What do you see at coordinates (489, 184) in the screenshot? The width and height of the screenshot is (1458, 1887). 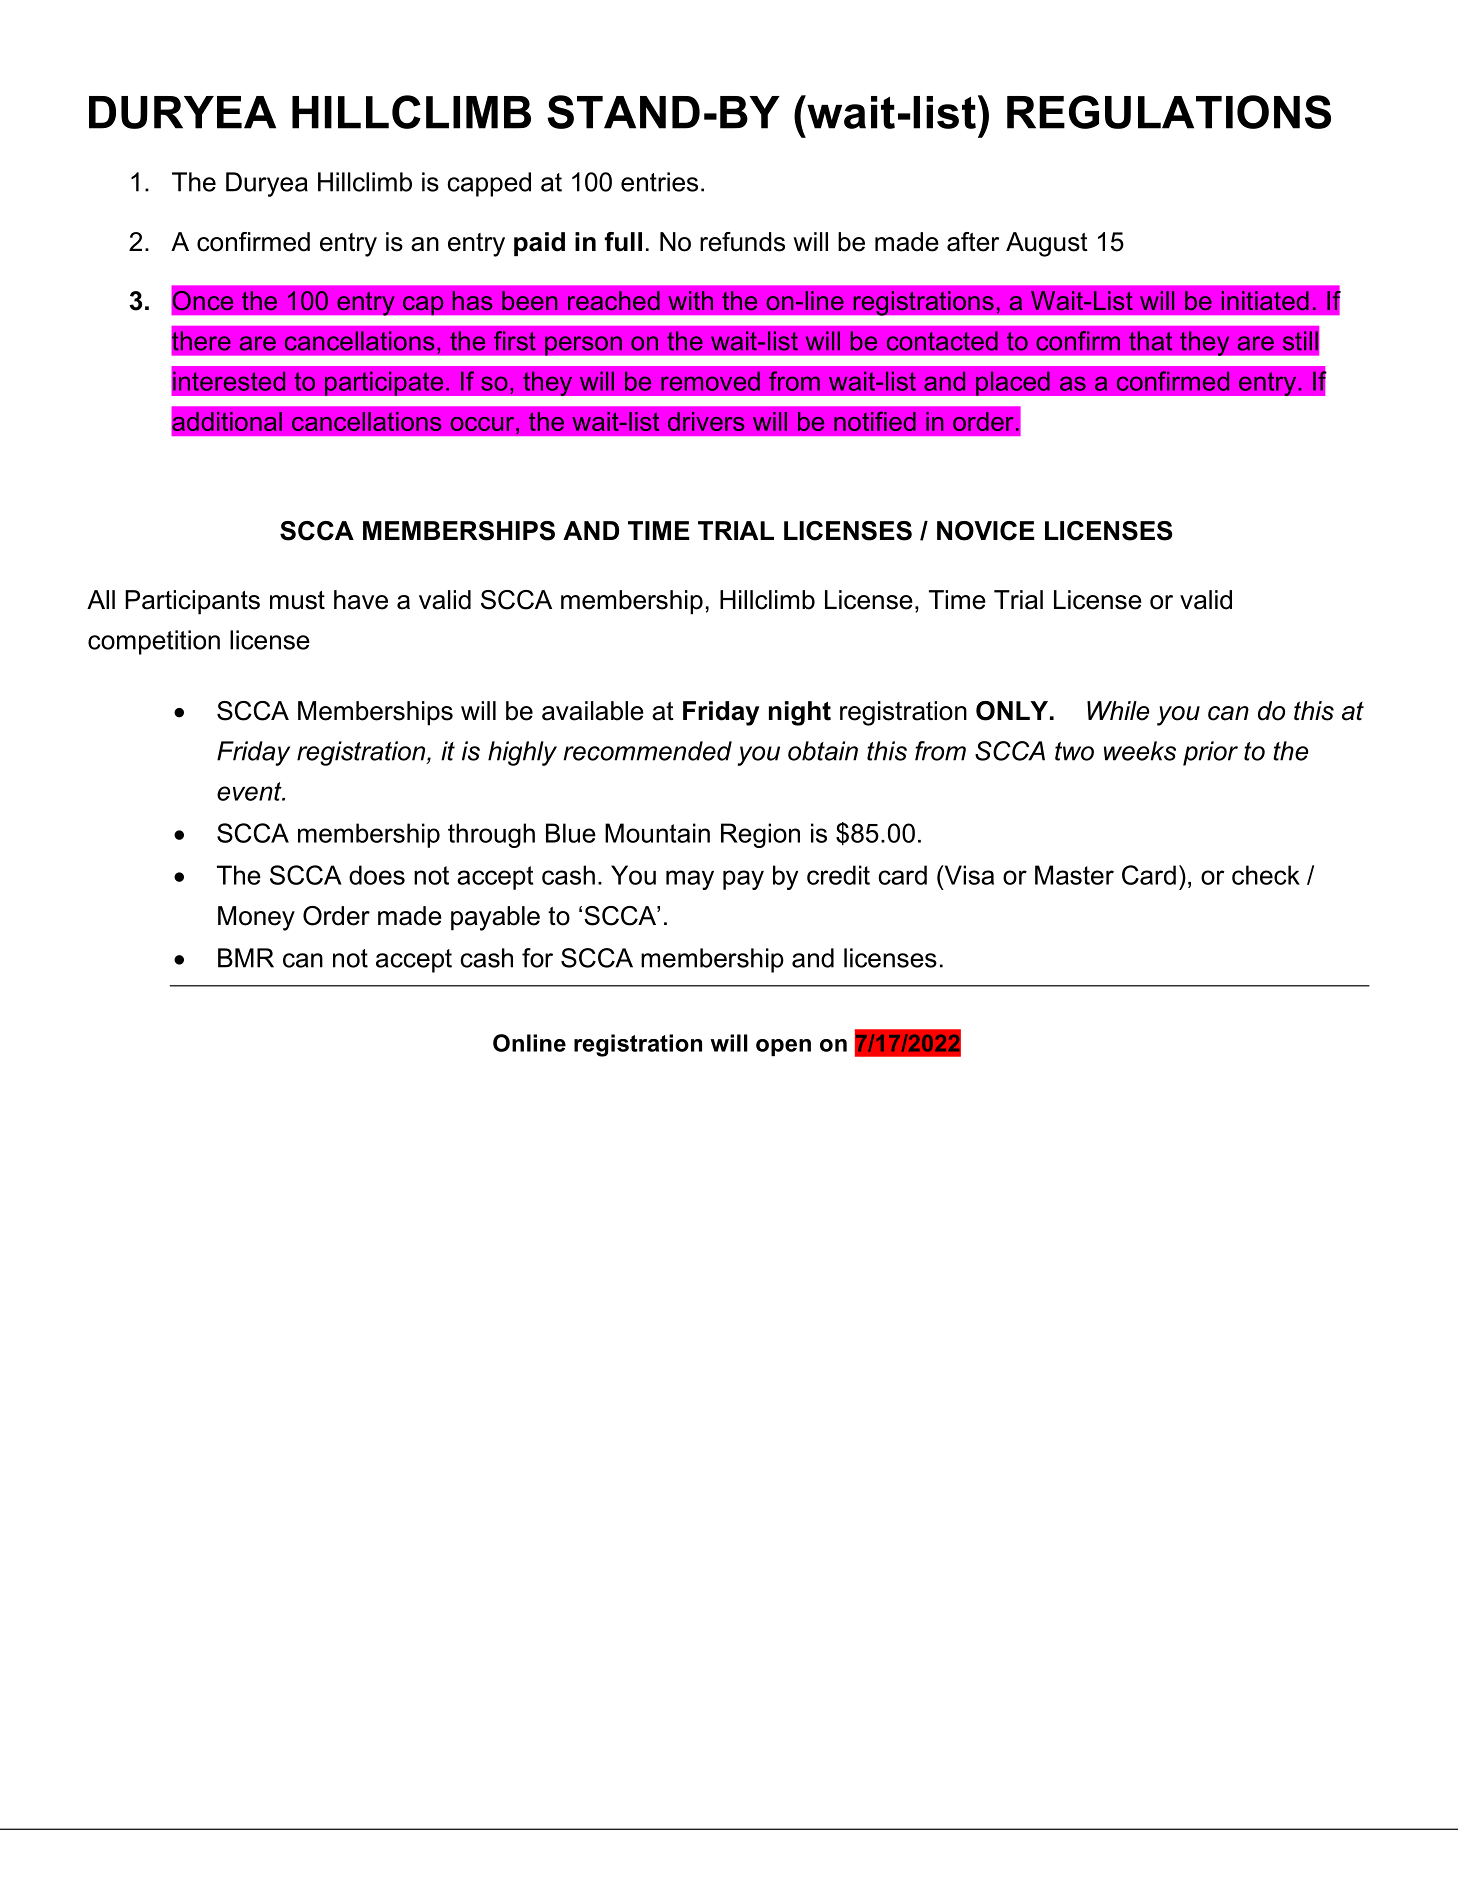 I see `capped` at bounding box center [489, 184].
